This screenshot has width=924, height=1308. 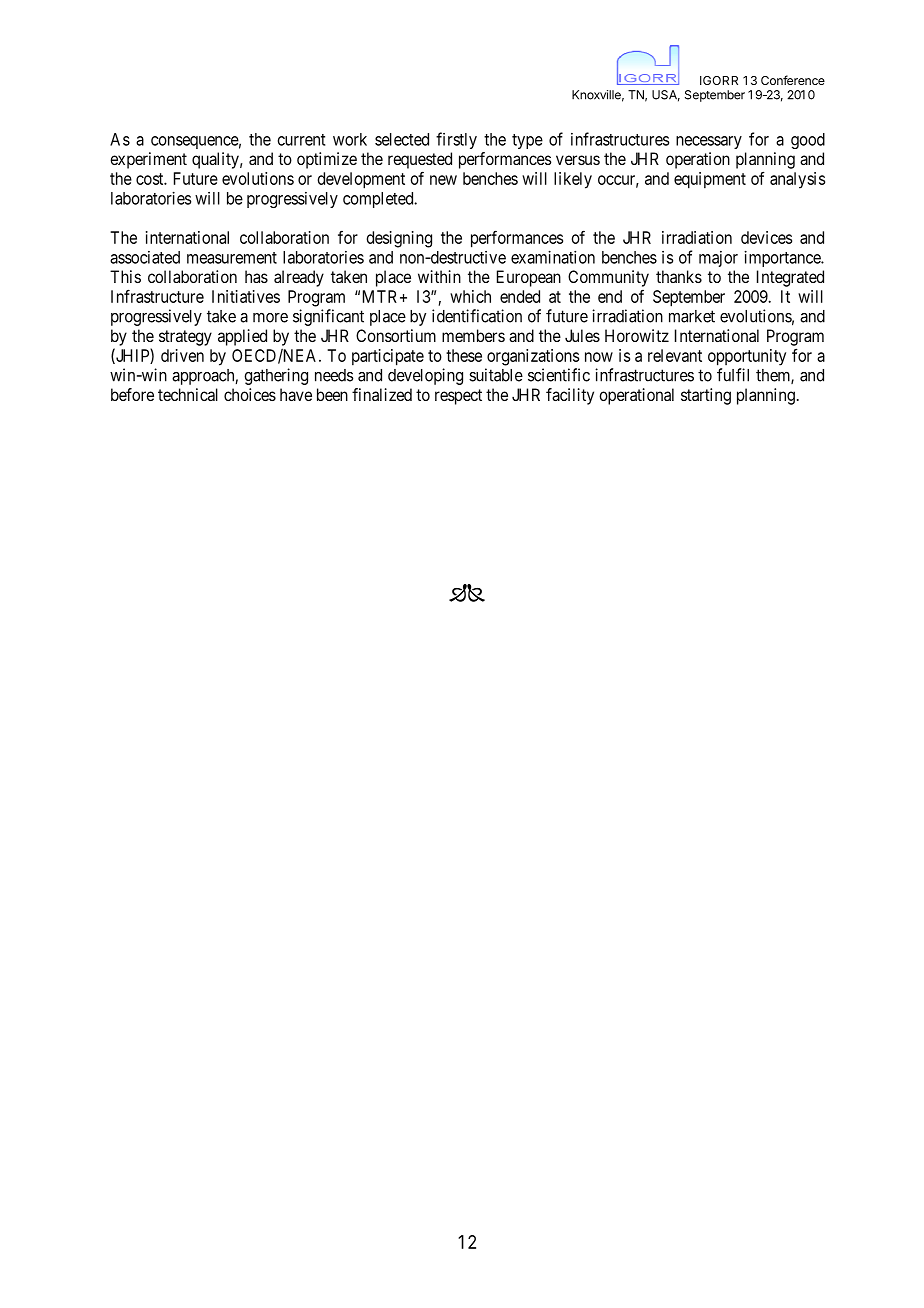 I want to click on measurement, so click(x=232, y=258).
